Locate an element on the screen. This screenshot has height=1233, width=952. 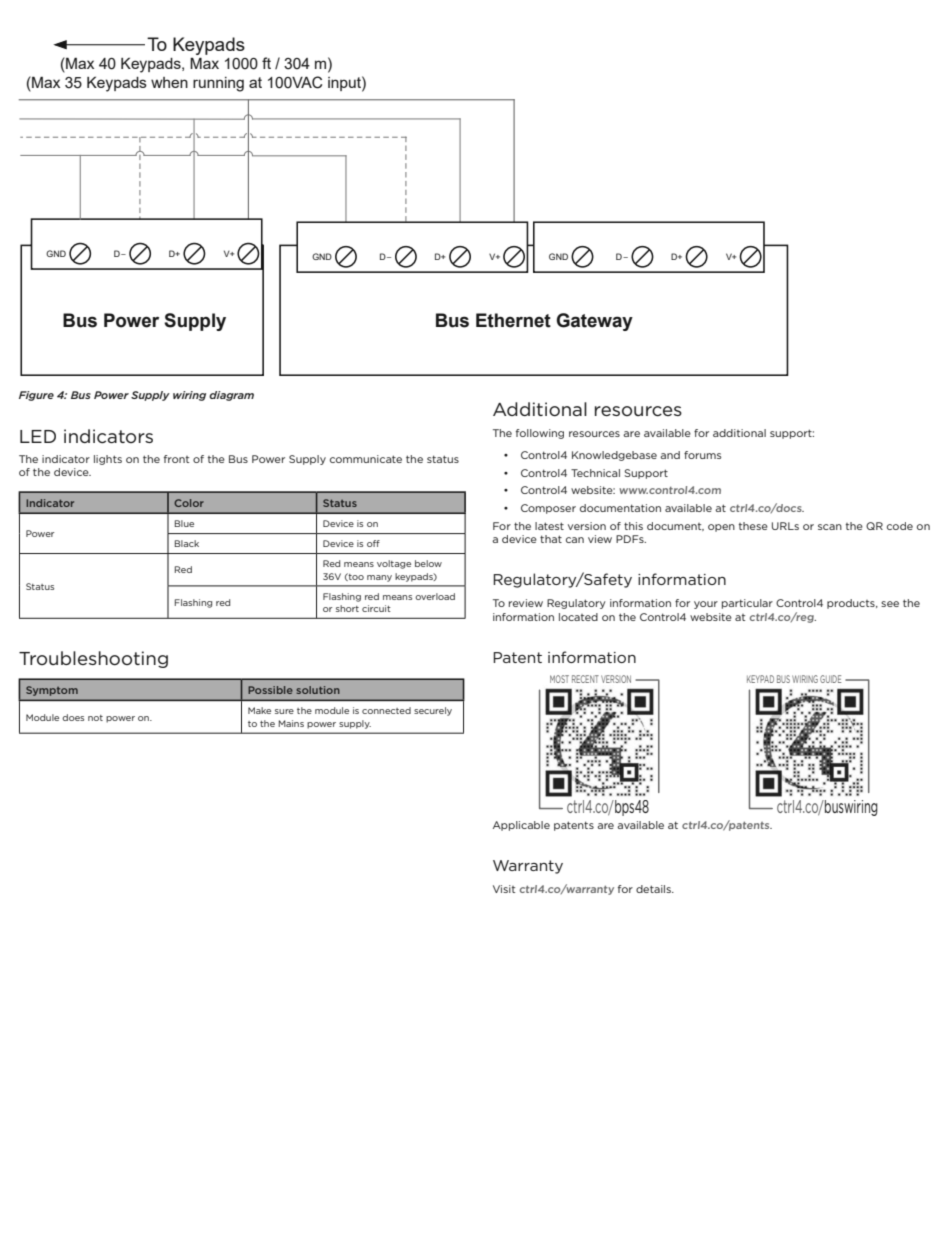
diagram is located at coordinates (231, 396).
